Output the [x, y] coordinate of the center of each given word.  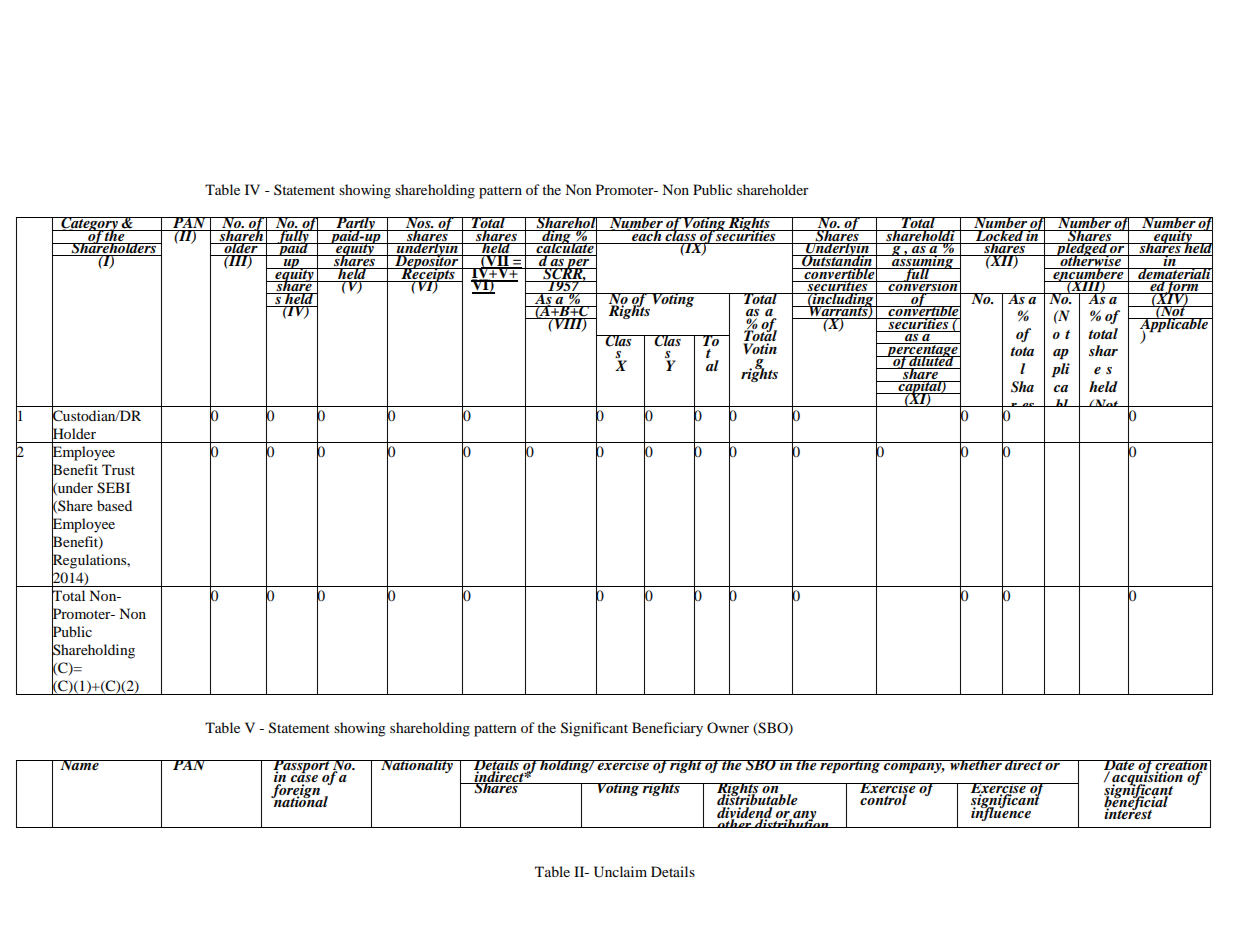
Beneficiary [667, 729]
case [304, 779]
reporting [850, 767]
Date [1119, 766]
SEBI [113, 488]
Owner [728, 727]
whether [976, 765]
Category [89, 225]
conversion [923, 286]
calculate [565, 248]
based [114, 505]
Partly [355, 225]
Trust [118, 469]
